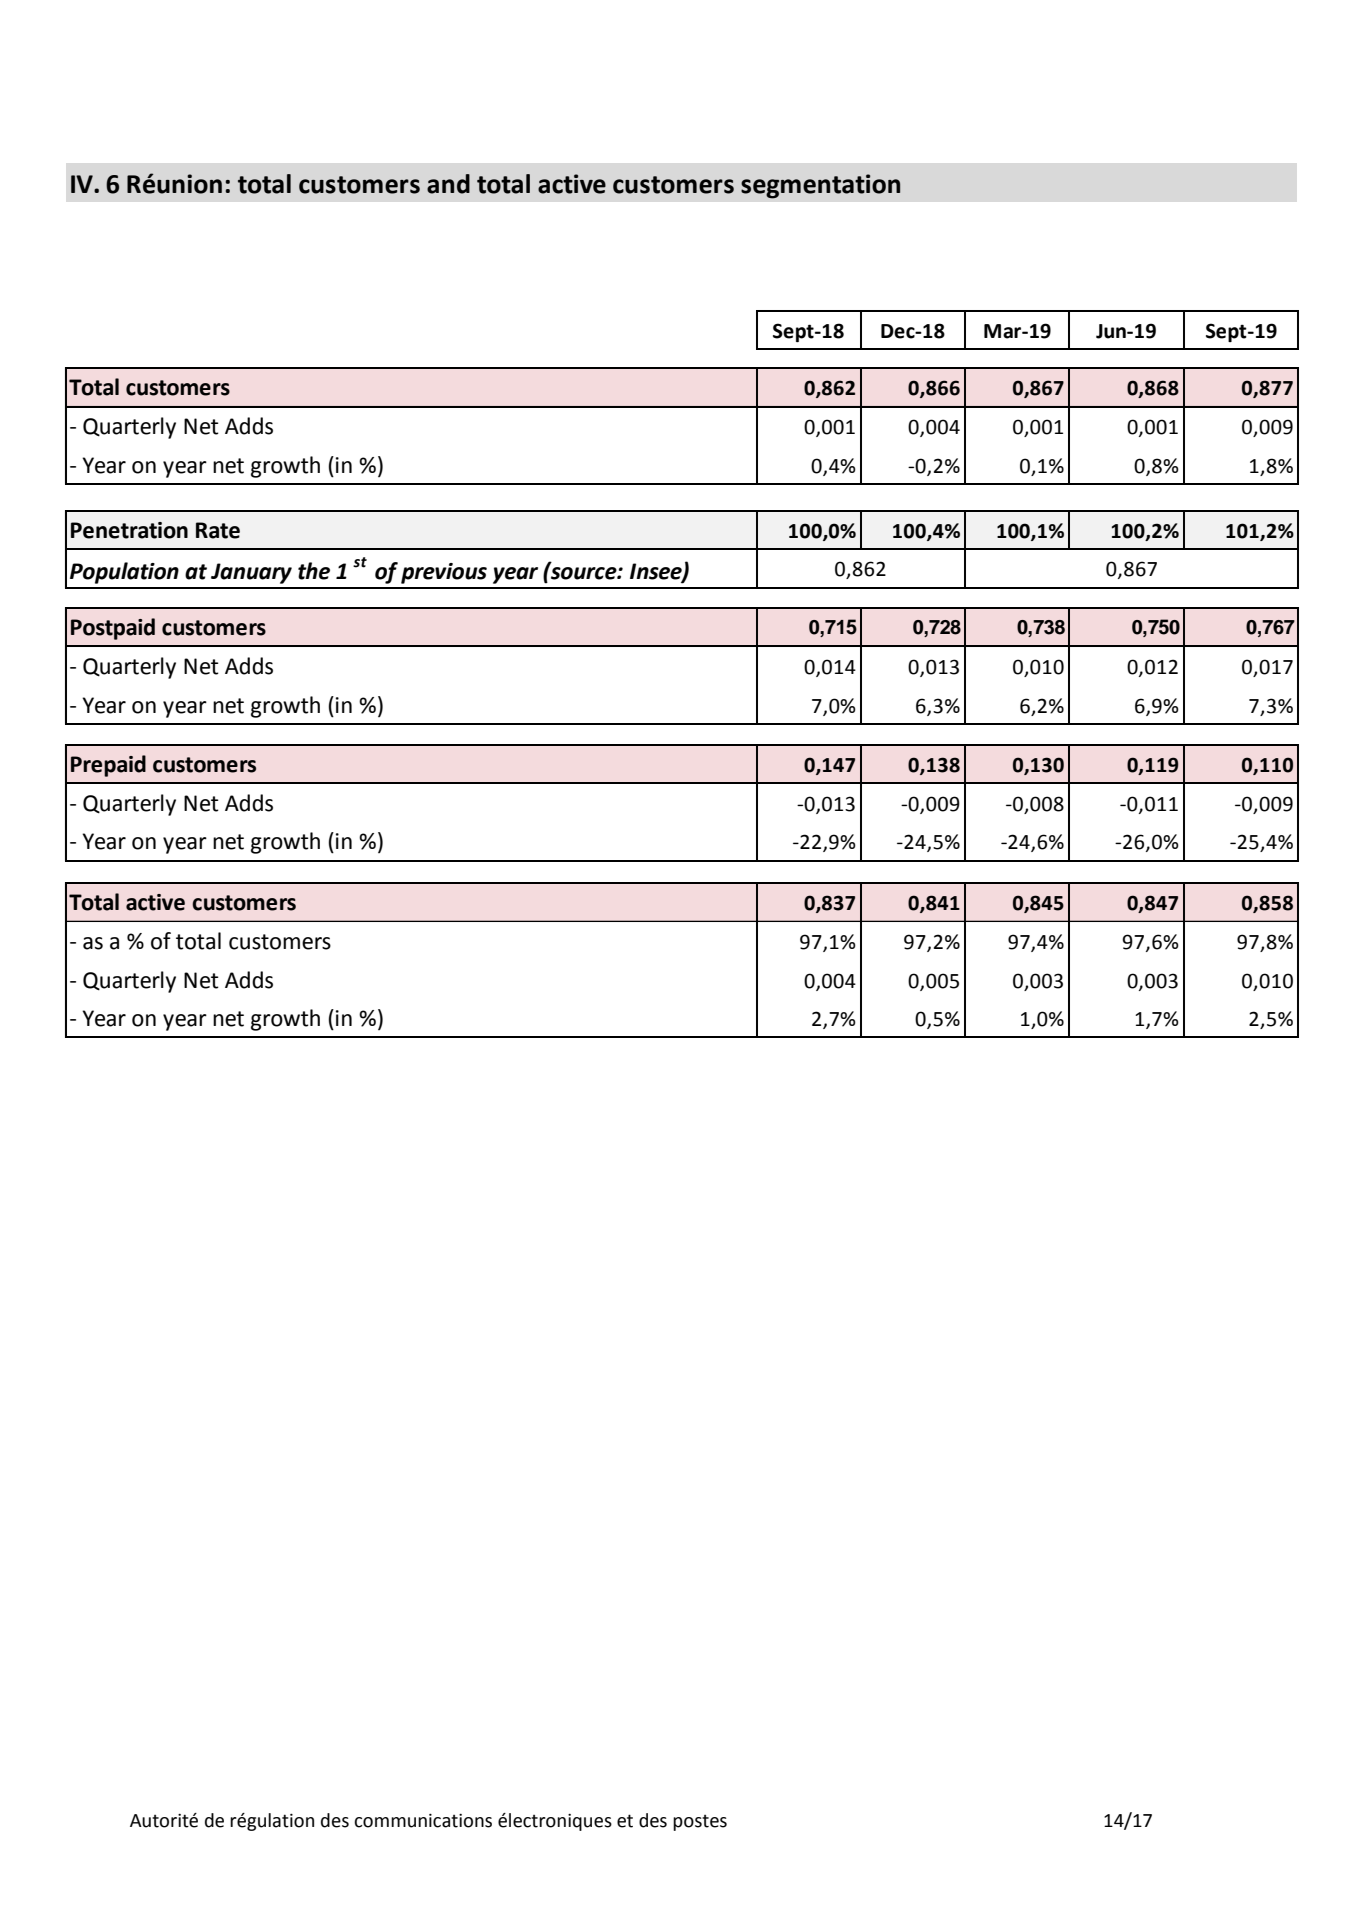  I want to click on Penetration, so click(129, 530).
